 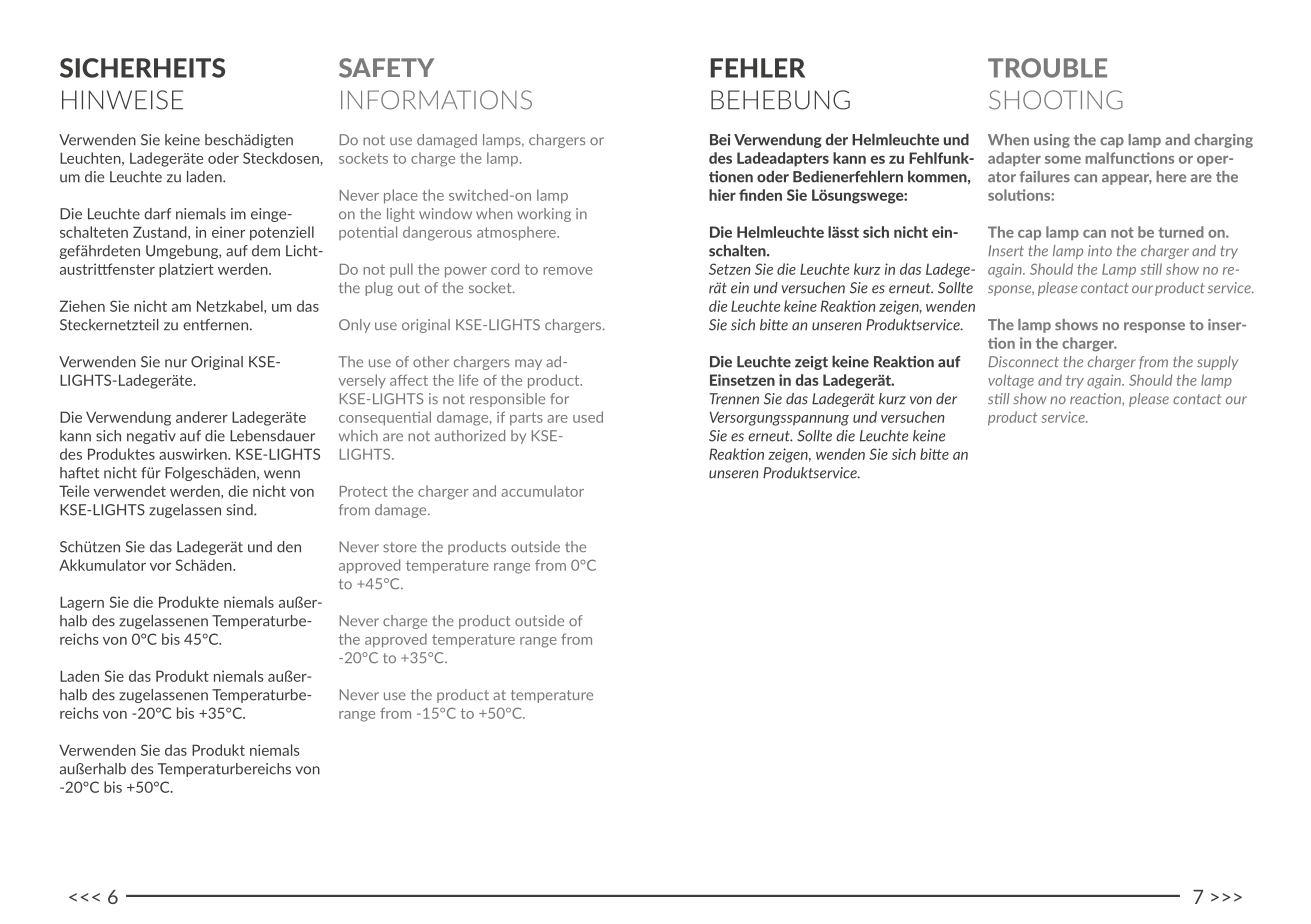 What do you see at coordinates (1047, 68) in the page?
I see `TROUBLE` at bounding box center [1047, 68].
